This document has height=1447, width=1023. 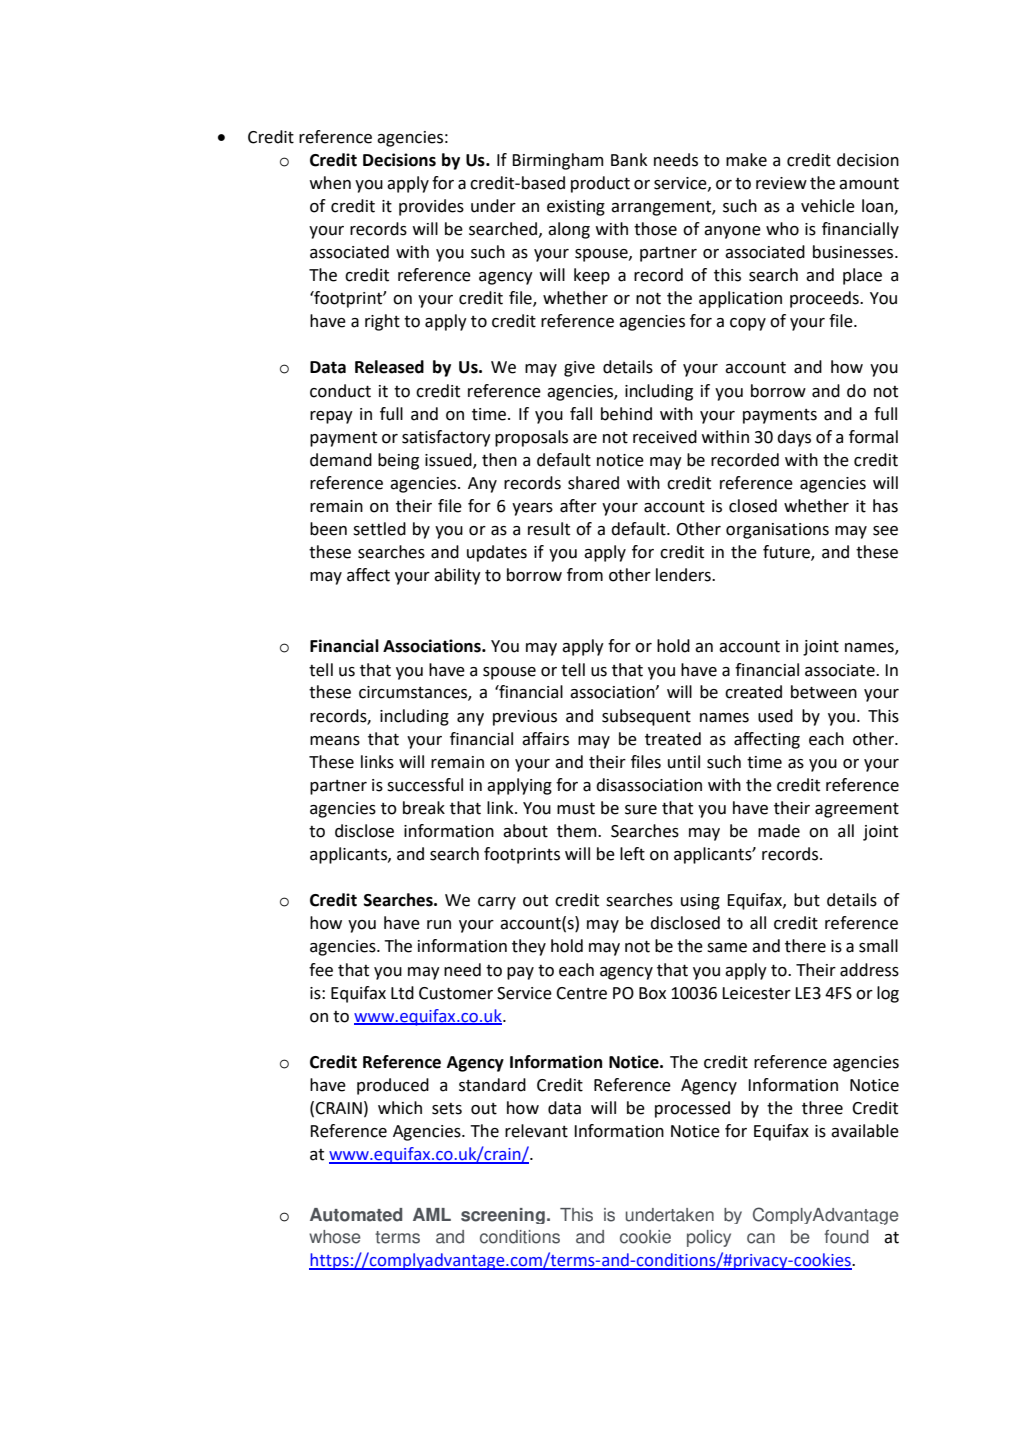 I want to click on left, so click(x=632, y=854).
